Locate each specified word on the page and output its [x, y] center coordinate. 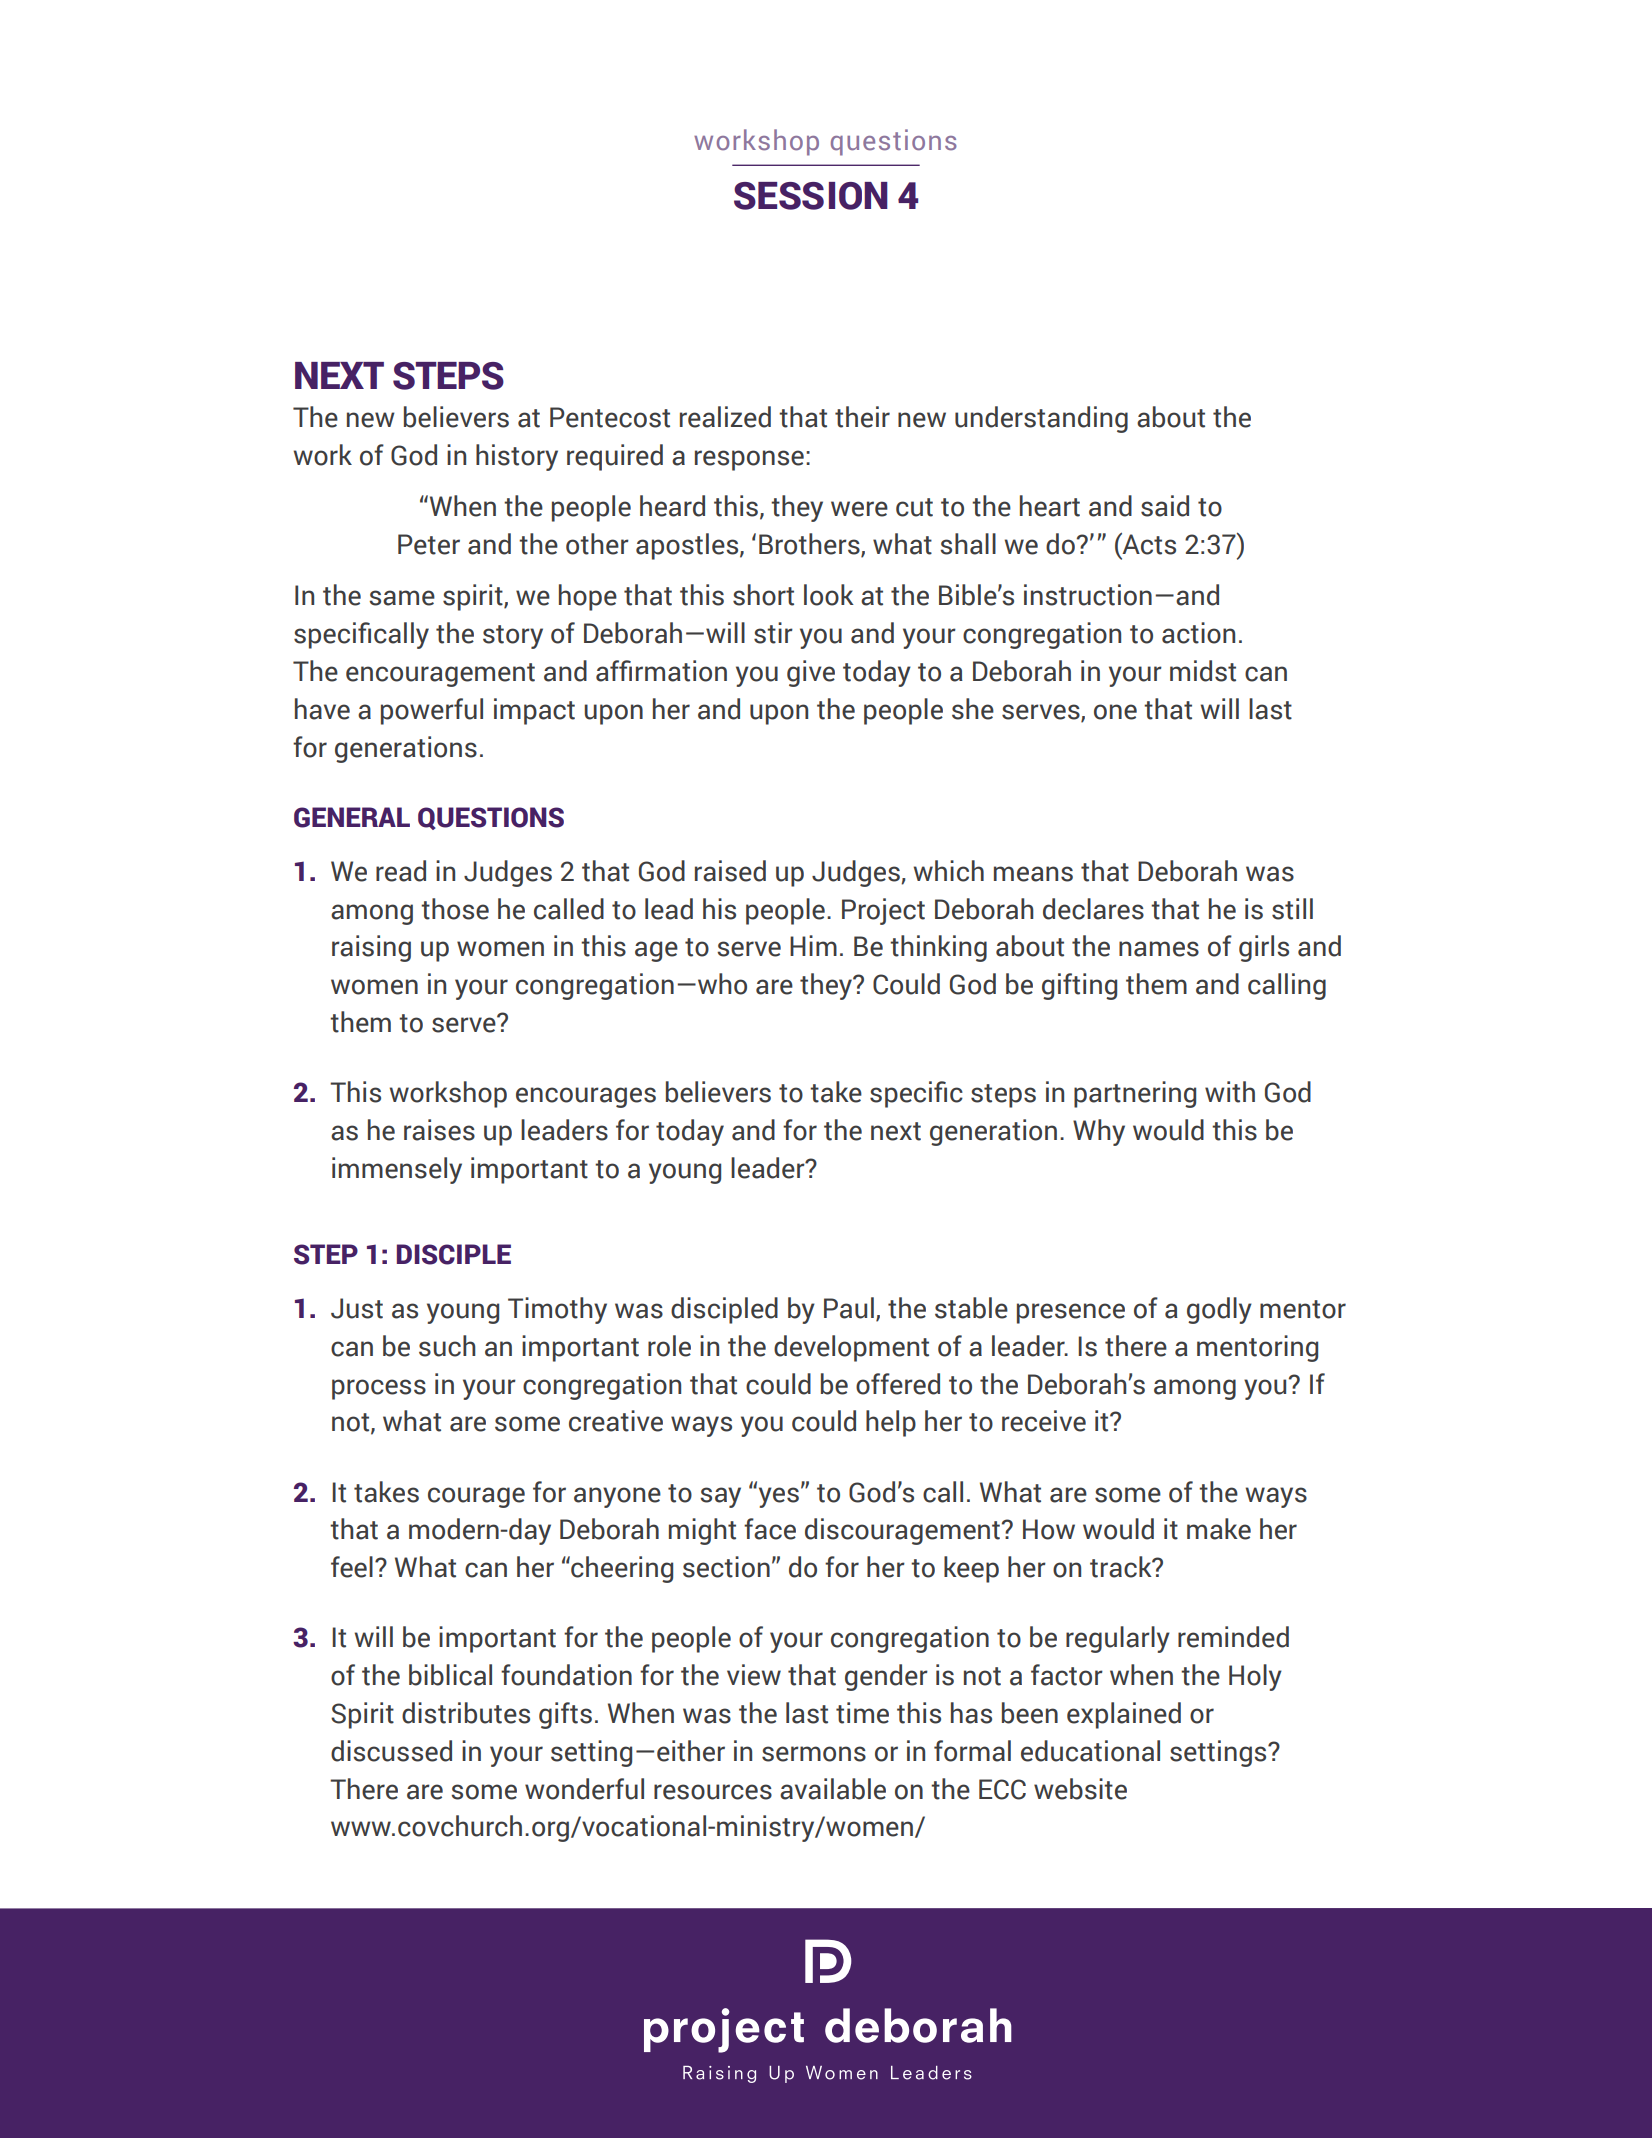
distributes [466, 1713]
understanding [1041, 419]
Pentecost [610, 417]
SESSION [811, 196]
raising [371, 948]
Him [813, 945]
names [1159, 949]
